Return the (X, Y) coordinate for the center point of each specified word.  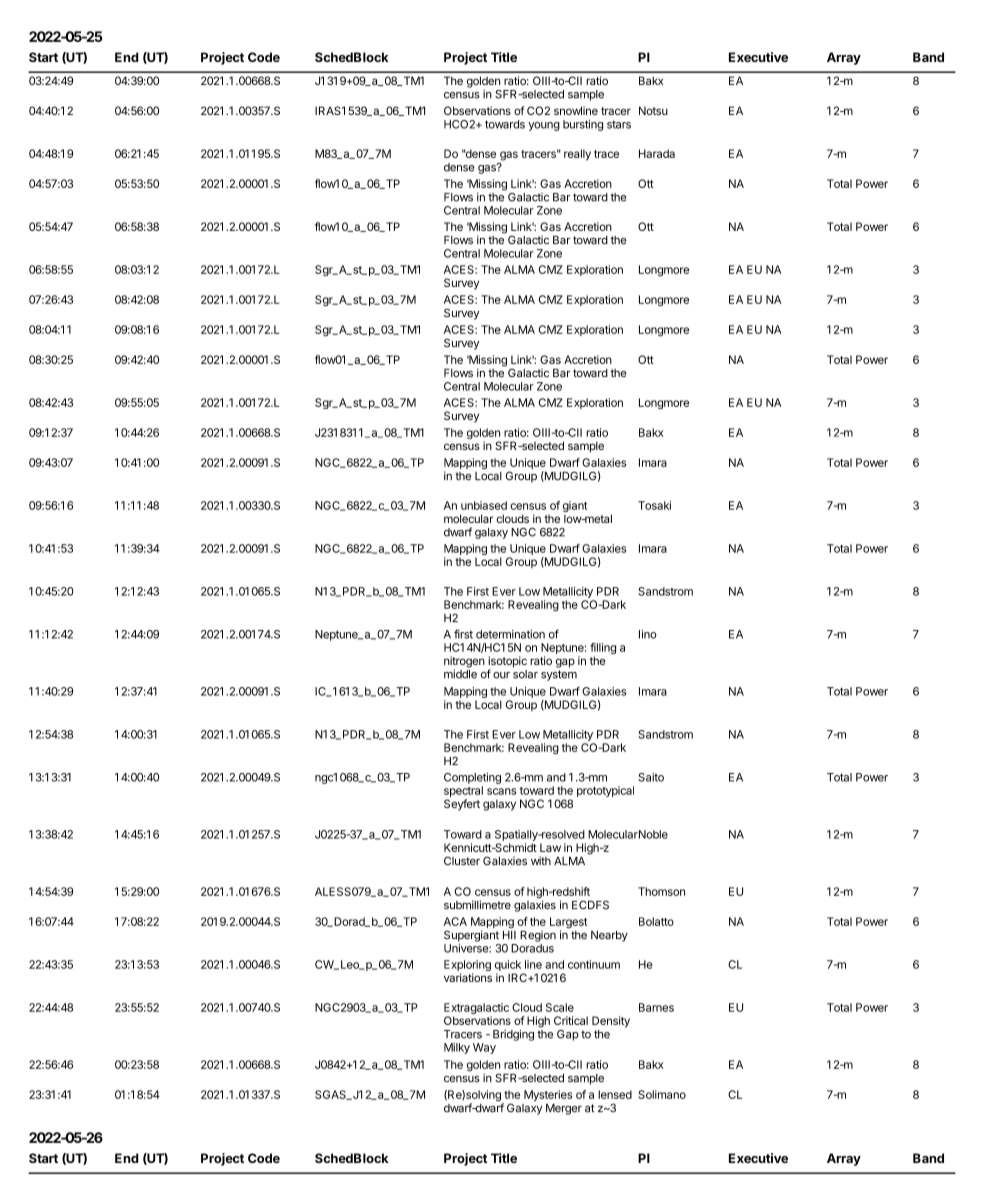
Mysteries (548, 1097)
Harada (657, 153)
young (544, 126)
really (577, 155)
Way (484, 1048)
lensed (615, 1094)
